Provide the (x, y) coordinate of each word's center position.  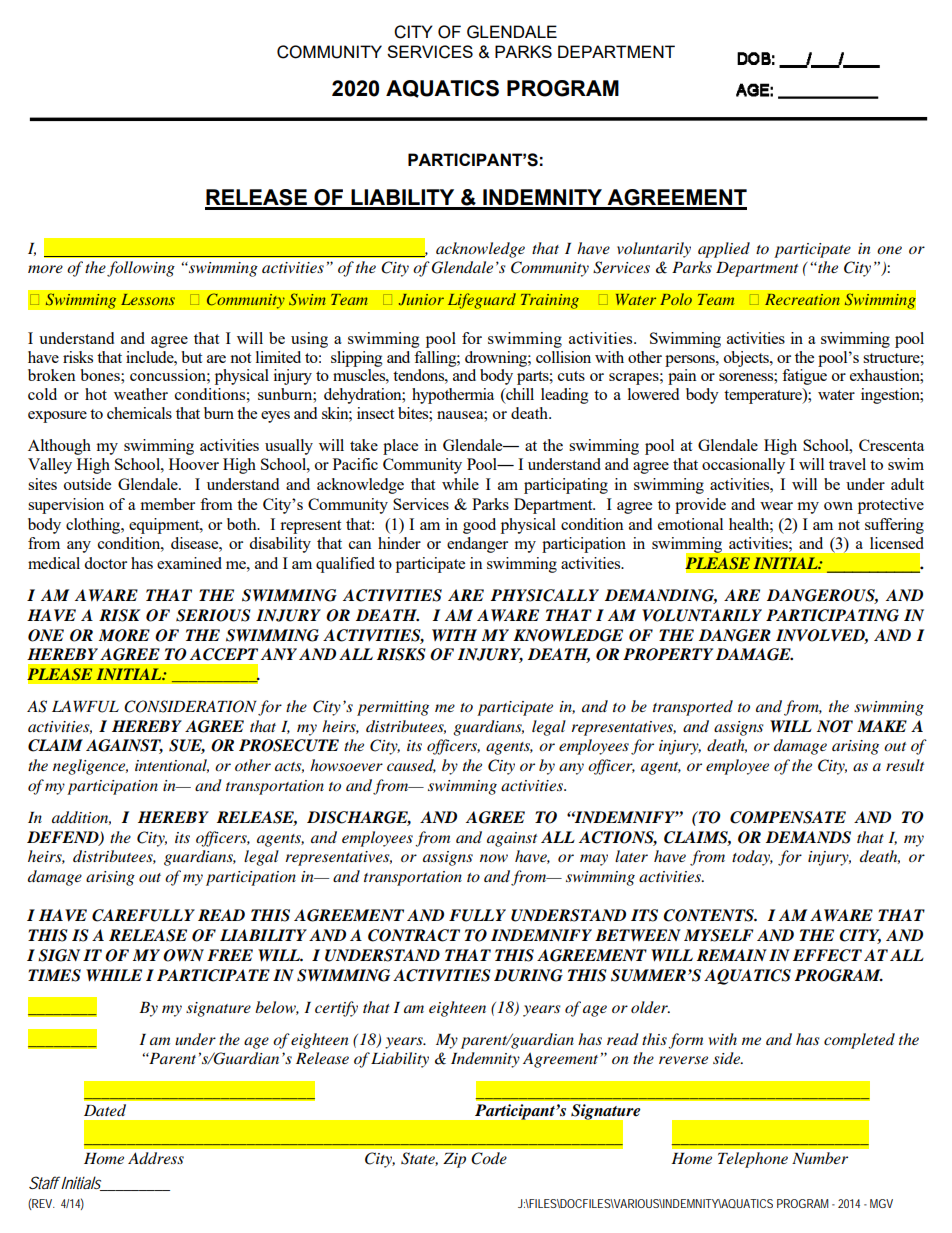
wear (776, 506)
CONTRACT (414, 935)
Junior (421, 300)
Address (156, 1158)
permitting (393, 708)
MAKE (882, 726)
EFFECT (827, 955)
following (141, 269)
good (479, 526)
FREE (230, 955)
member (167, 504)
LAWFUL (85, 707)
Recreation (802, 299)
